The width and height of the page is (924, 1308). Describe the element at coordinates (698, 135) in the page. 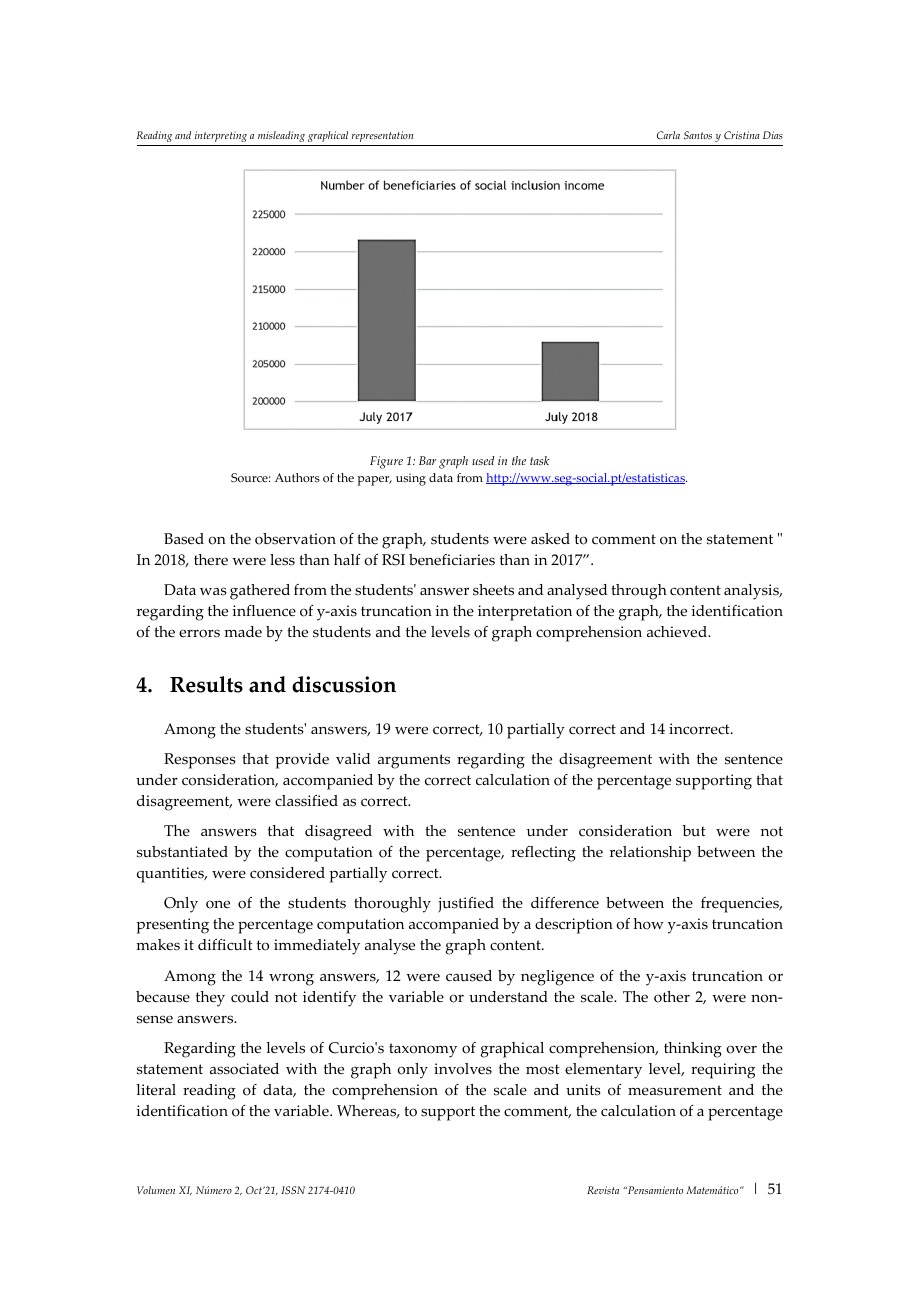

I see `Santos` at that location.
